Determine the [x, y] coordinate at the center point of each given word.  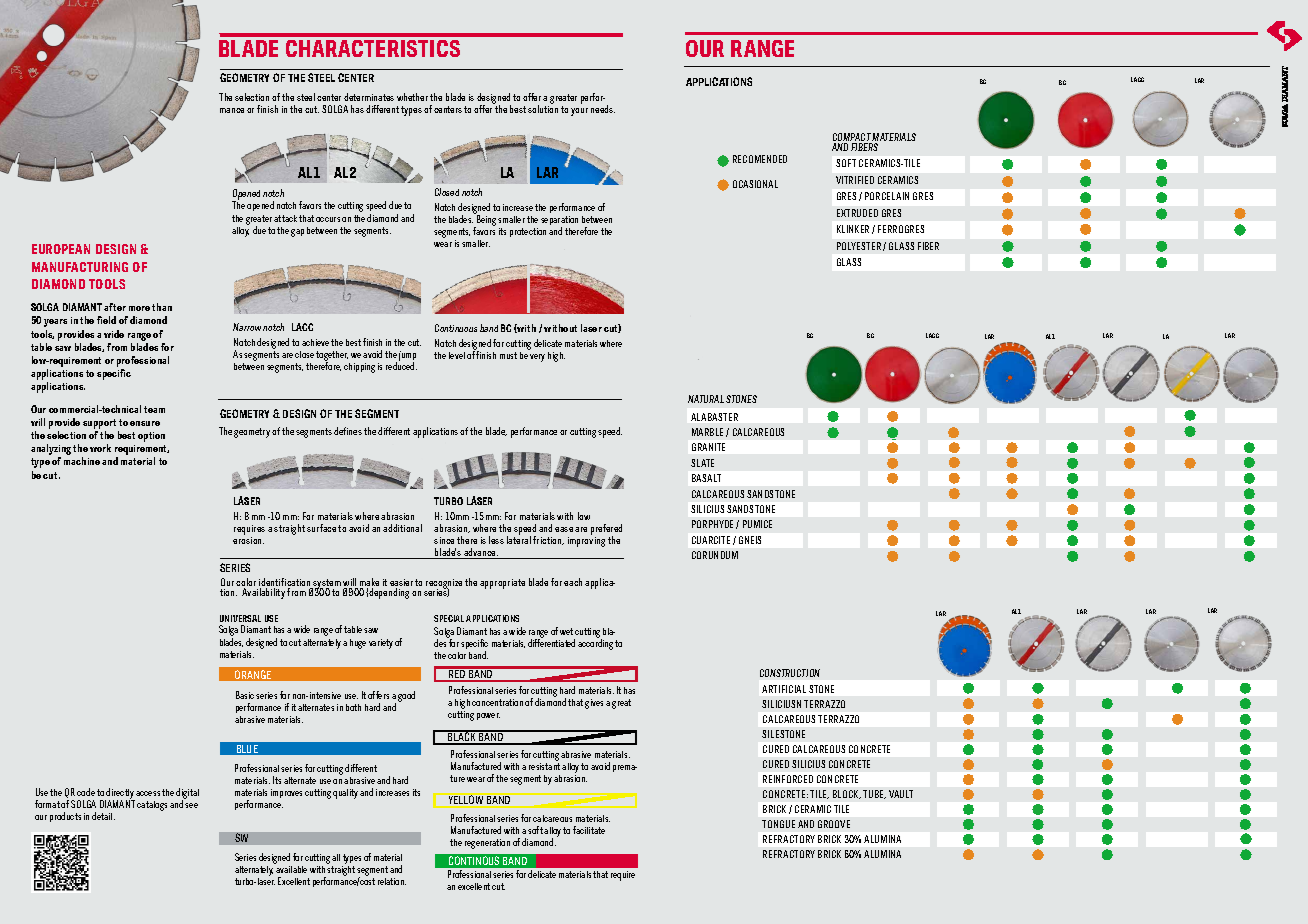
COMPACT [853, 138]
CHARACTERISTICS [373, 48]
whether [412, 97]
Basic [245, 695]
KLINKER [853, 229]
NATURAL [706, 399]
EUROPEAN [61, 249]
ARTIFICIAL [784, 689]
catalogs [152, 806]
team [154, 409]
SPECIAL [449, 618]
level [457, 355]
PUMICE [757, 524]
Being [485, 221]
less [496, 540]
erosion [248, 540]
